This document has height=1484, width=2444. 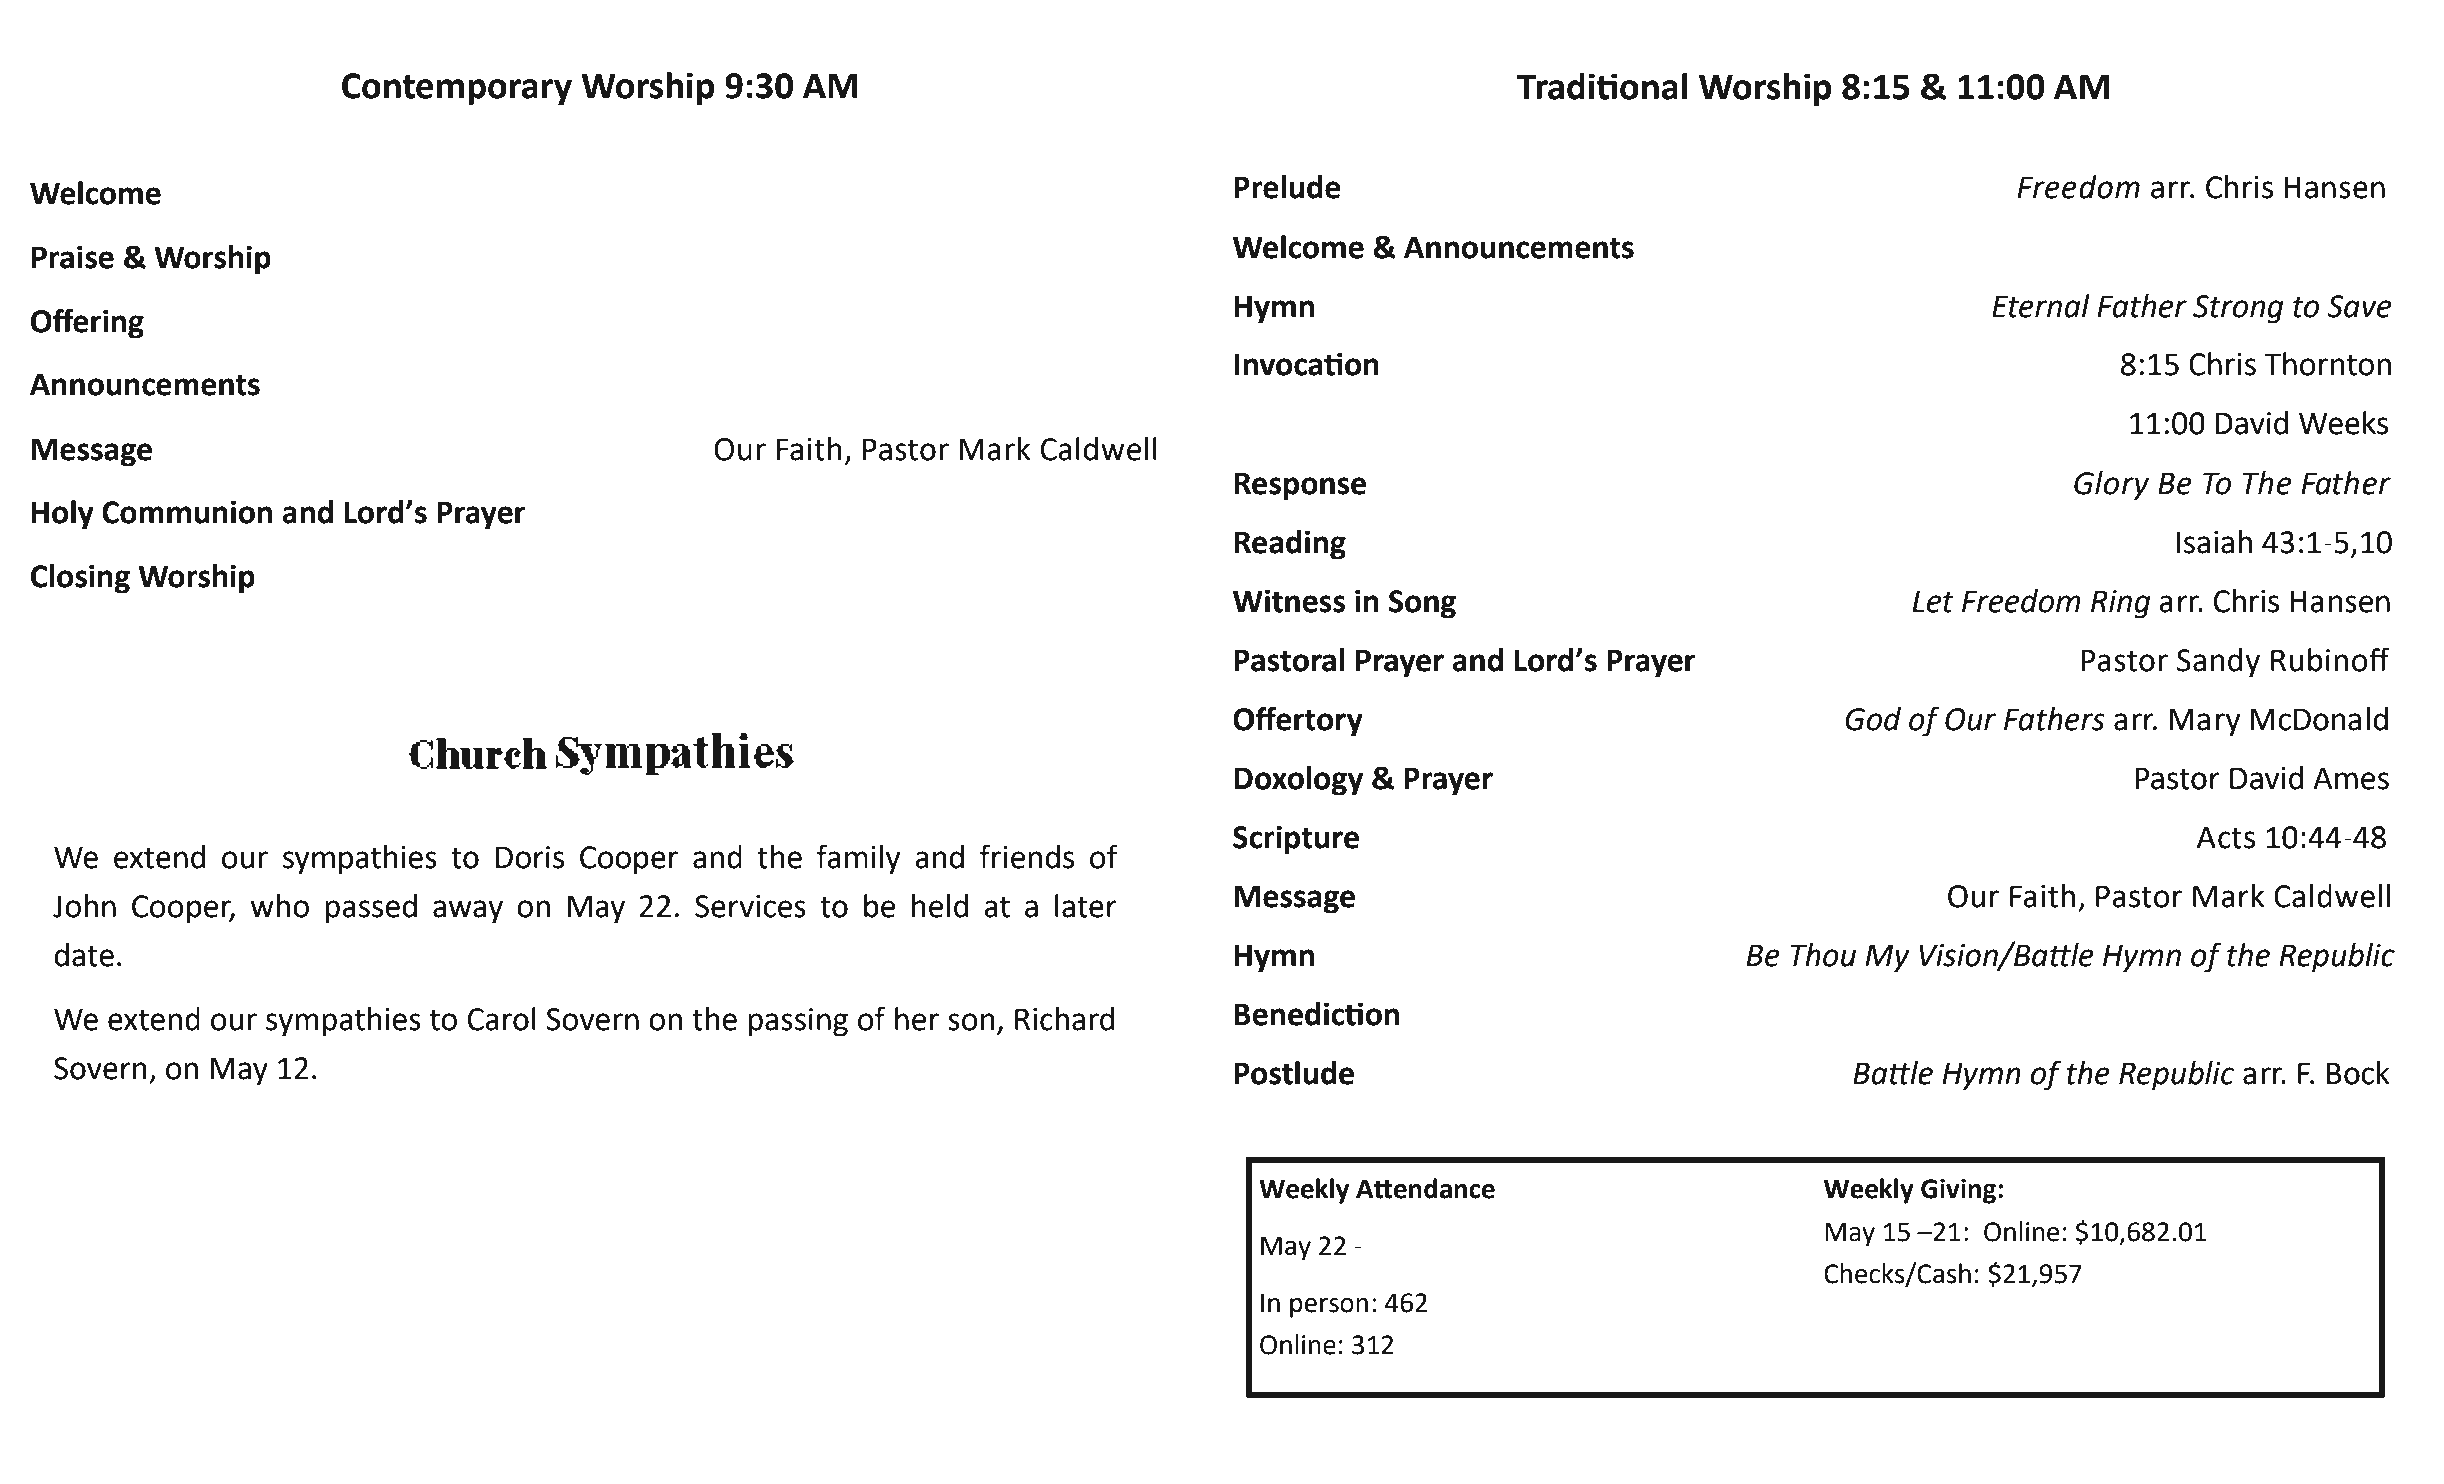 I want to click on Traditional, so click(x=1602, y=86).
